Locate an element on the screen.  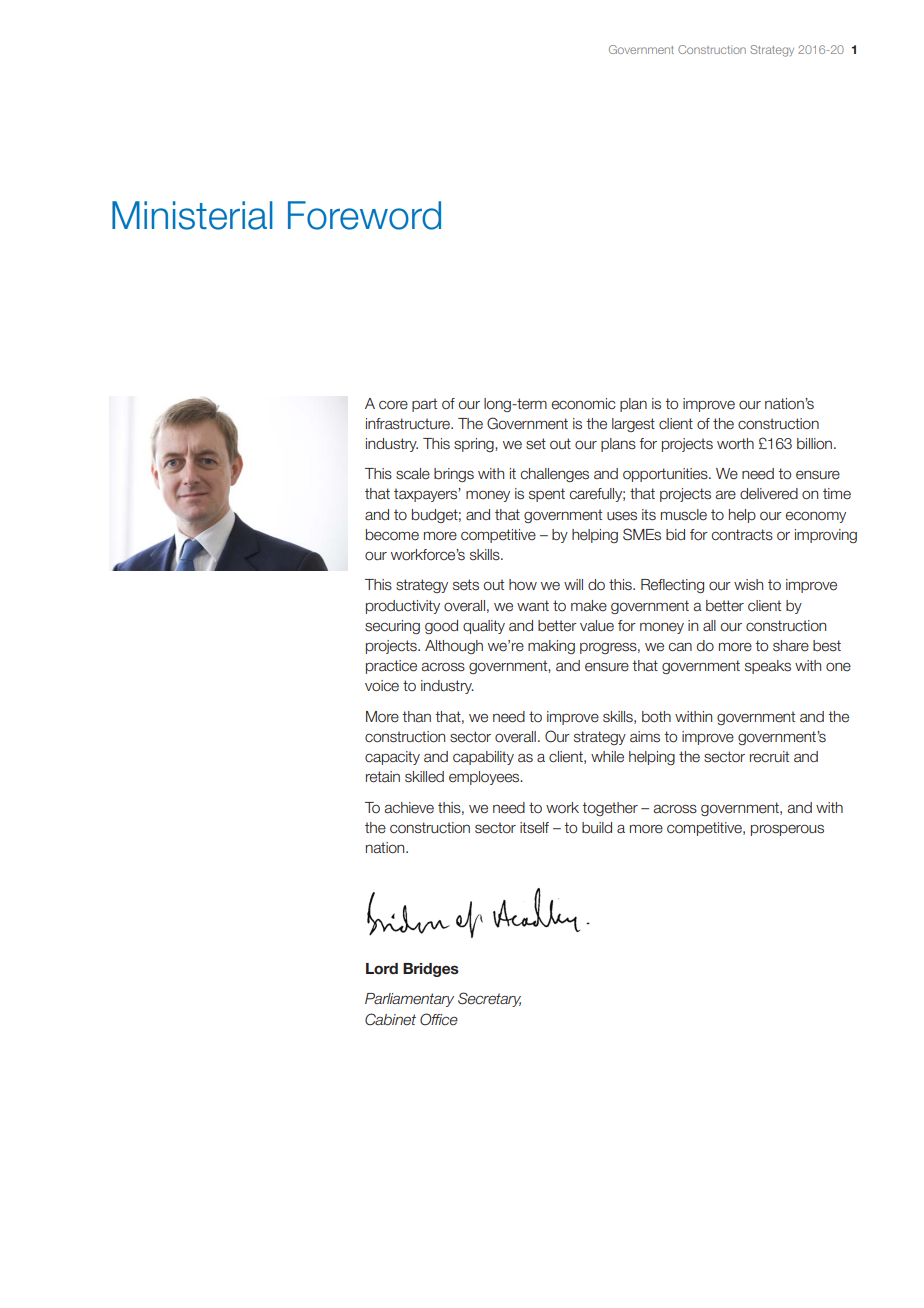
recruit is located at coordinates (769, 757).
